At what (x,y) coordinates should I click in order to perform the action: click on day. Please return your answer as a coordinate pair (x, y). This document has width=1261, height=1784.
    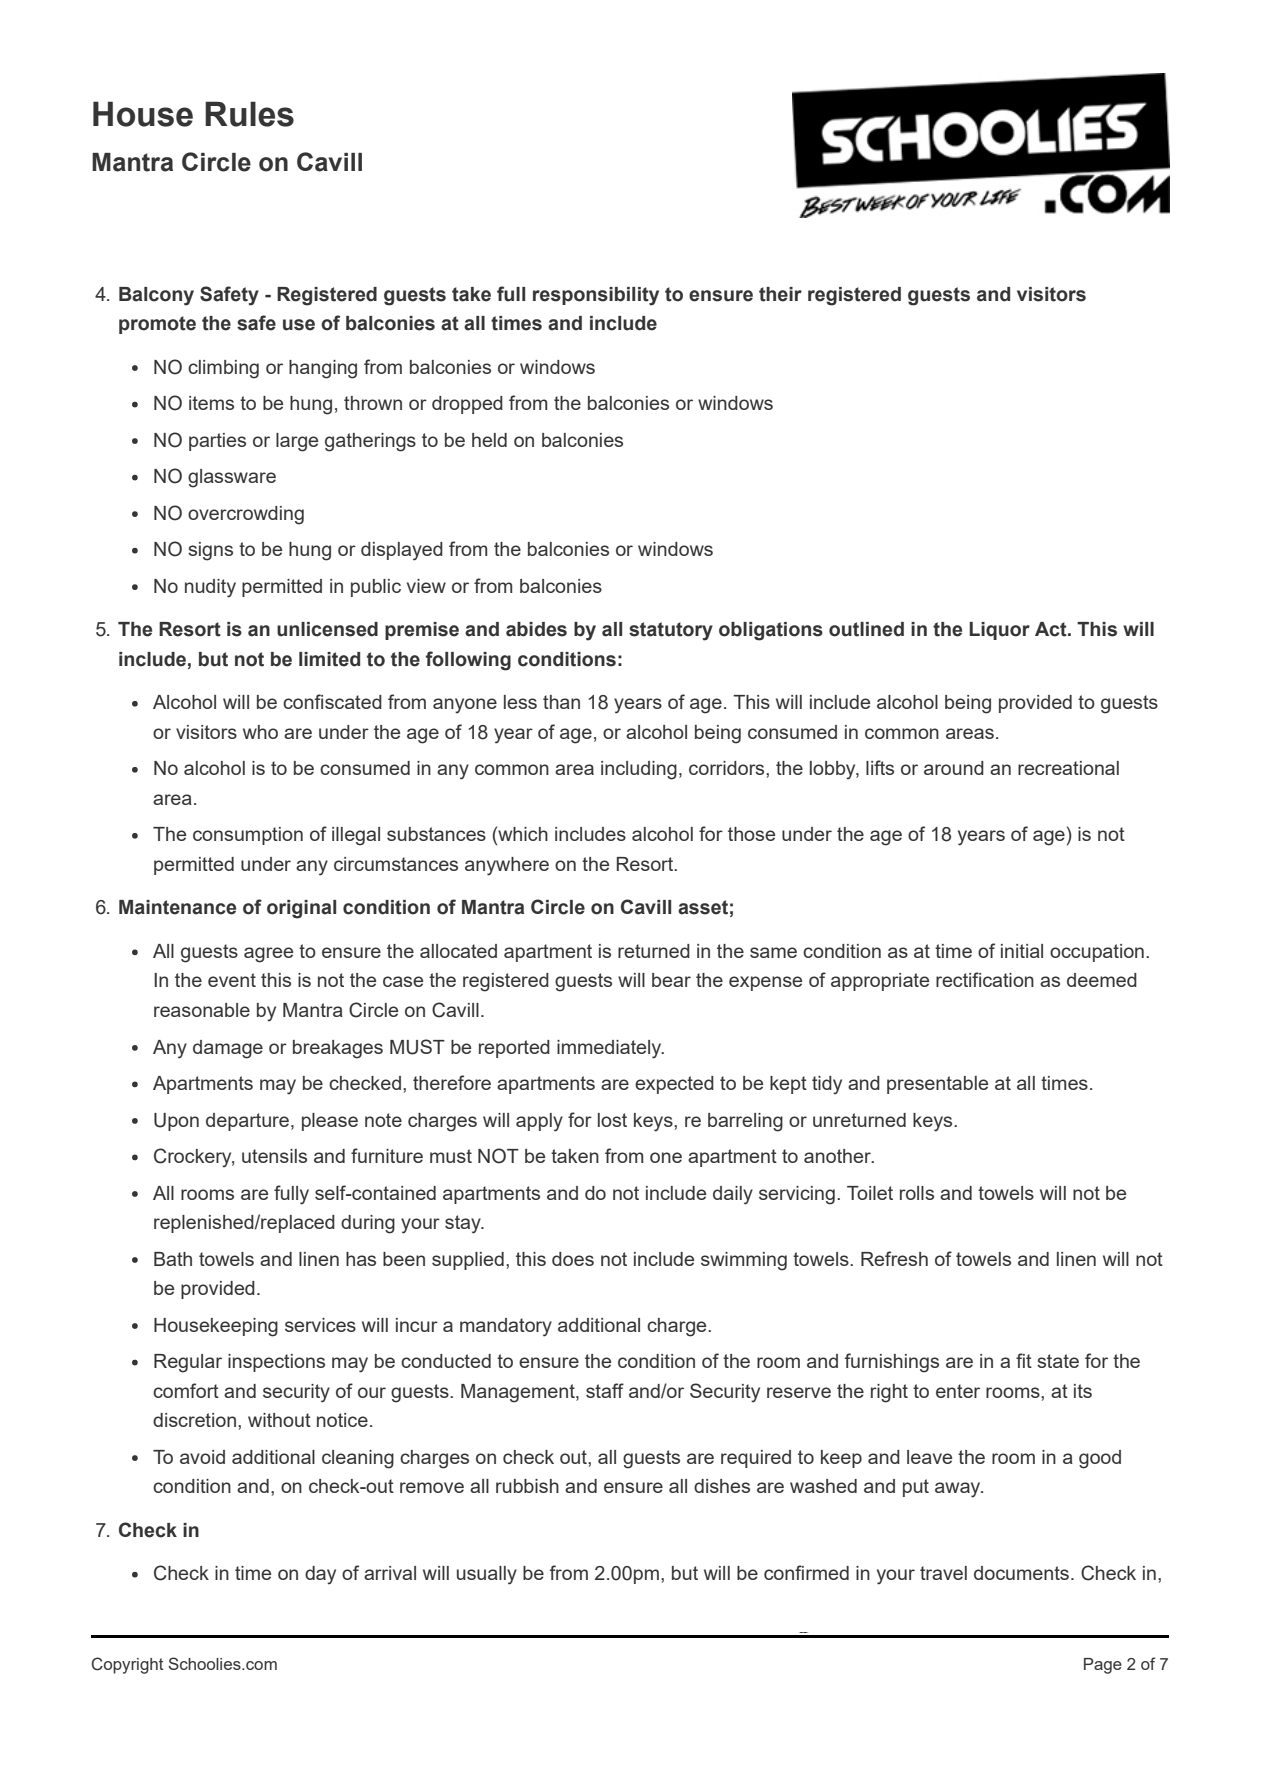
    Looking at the image, I should click on (320, 1575).
